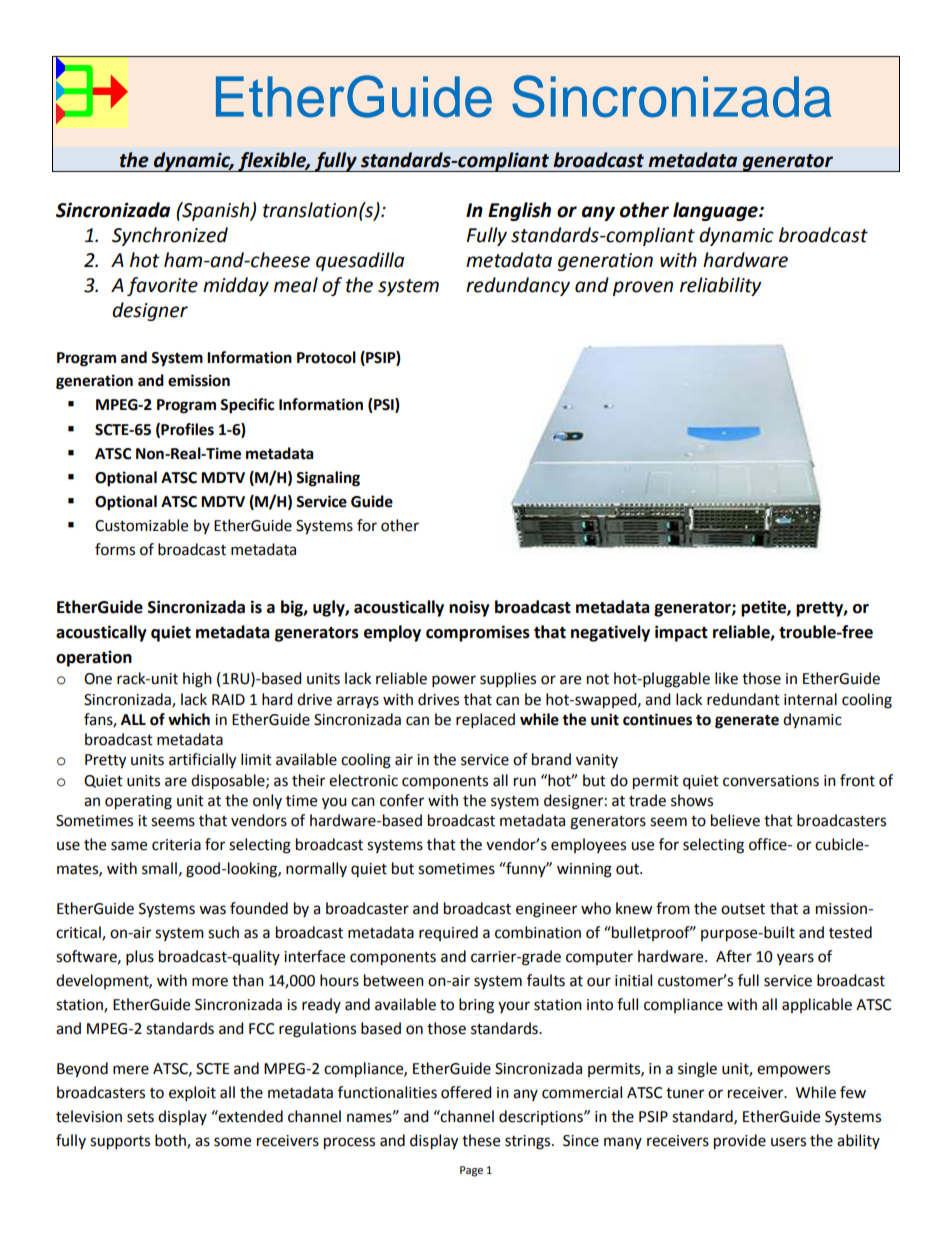 Image resolution: width=952 pixels, height=1233 pixels. I want to click on required, so click(448, 933).
